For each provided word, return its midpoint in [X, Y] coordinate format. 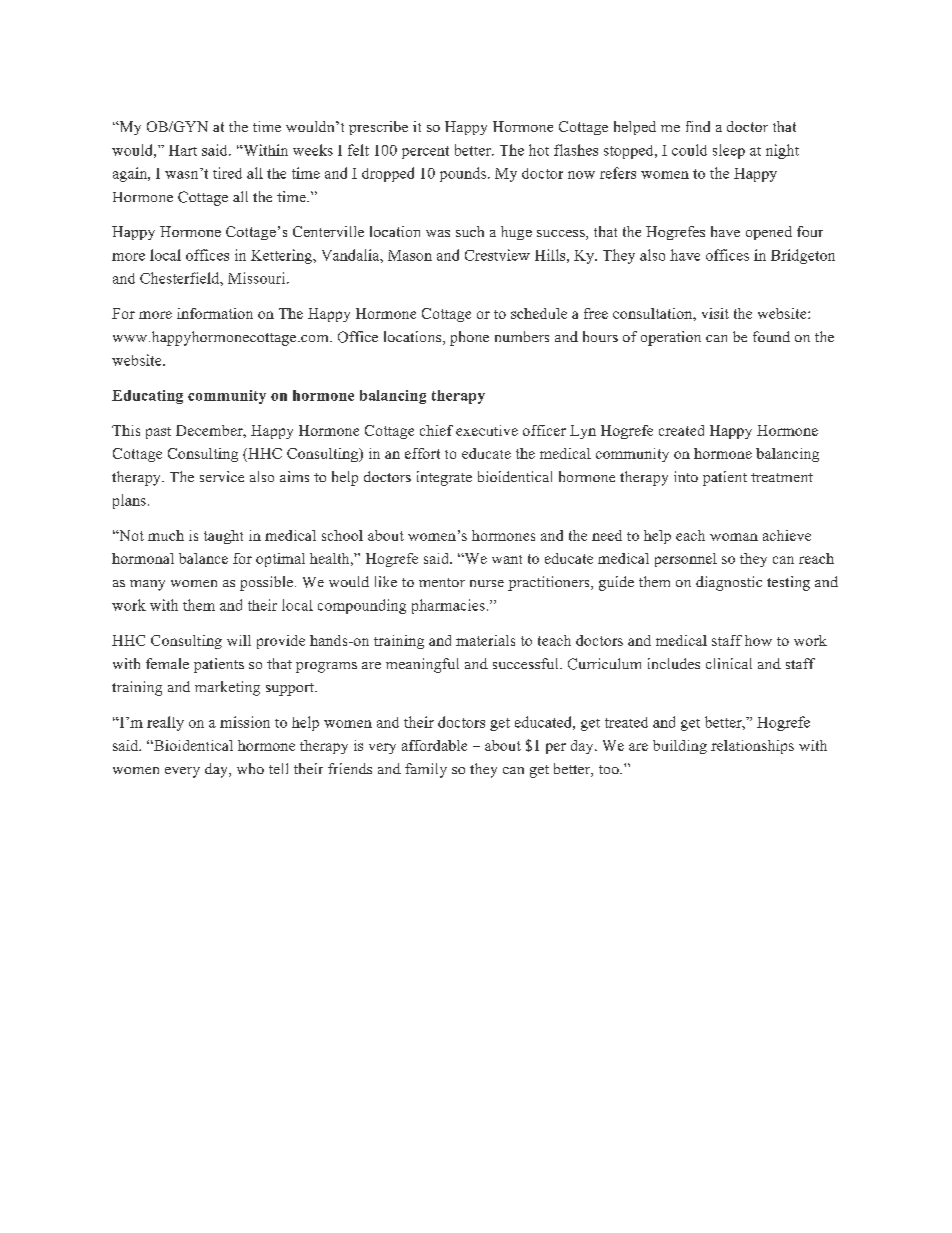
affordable [434, 745]
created [681, 430]
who [250, 768]
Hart [183, 150]
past [158, 433]
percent [425, 152]
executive [487, 430]
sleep [729, 151]
